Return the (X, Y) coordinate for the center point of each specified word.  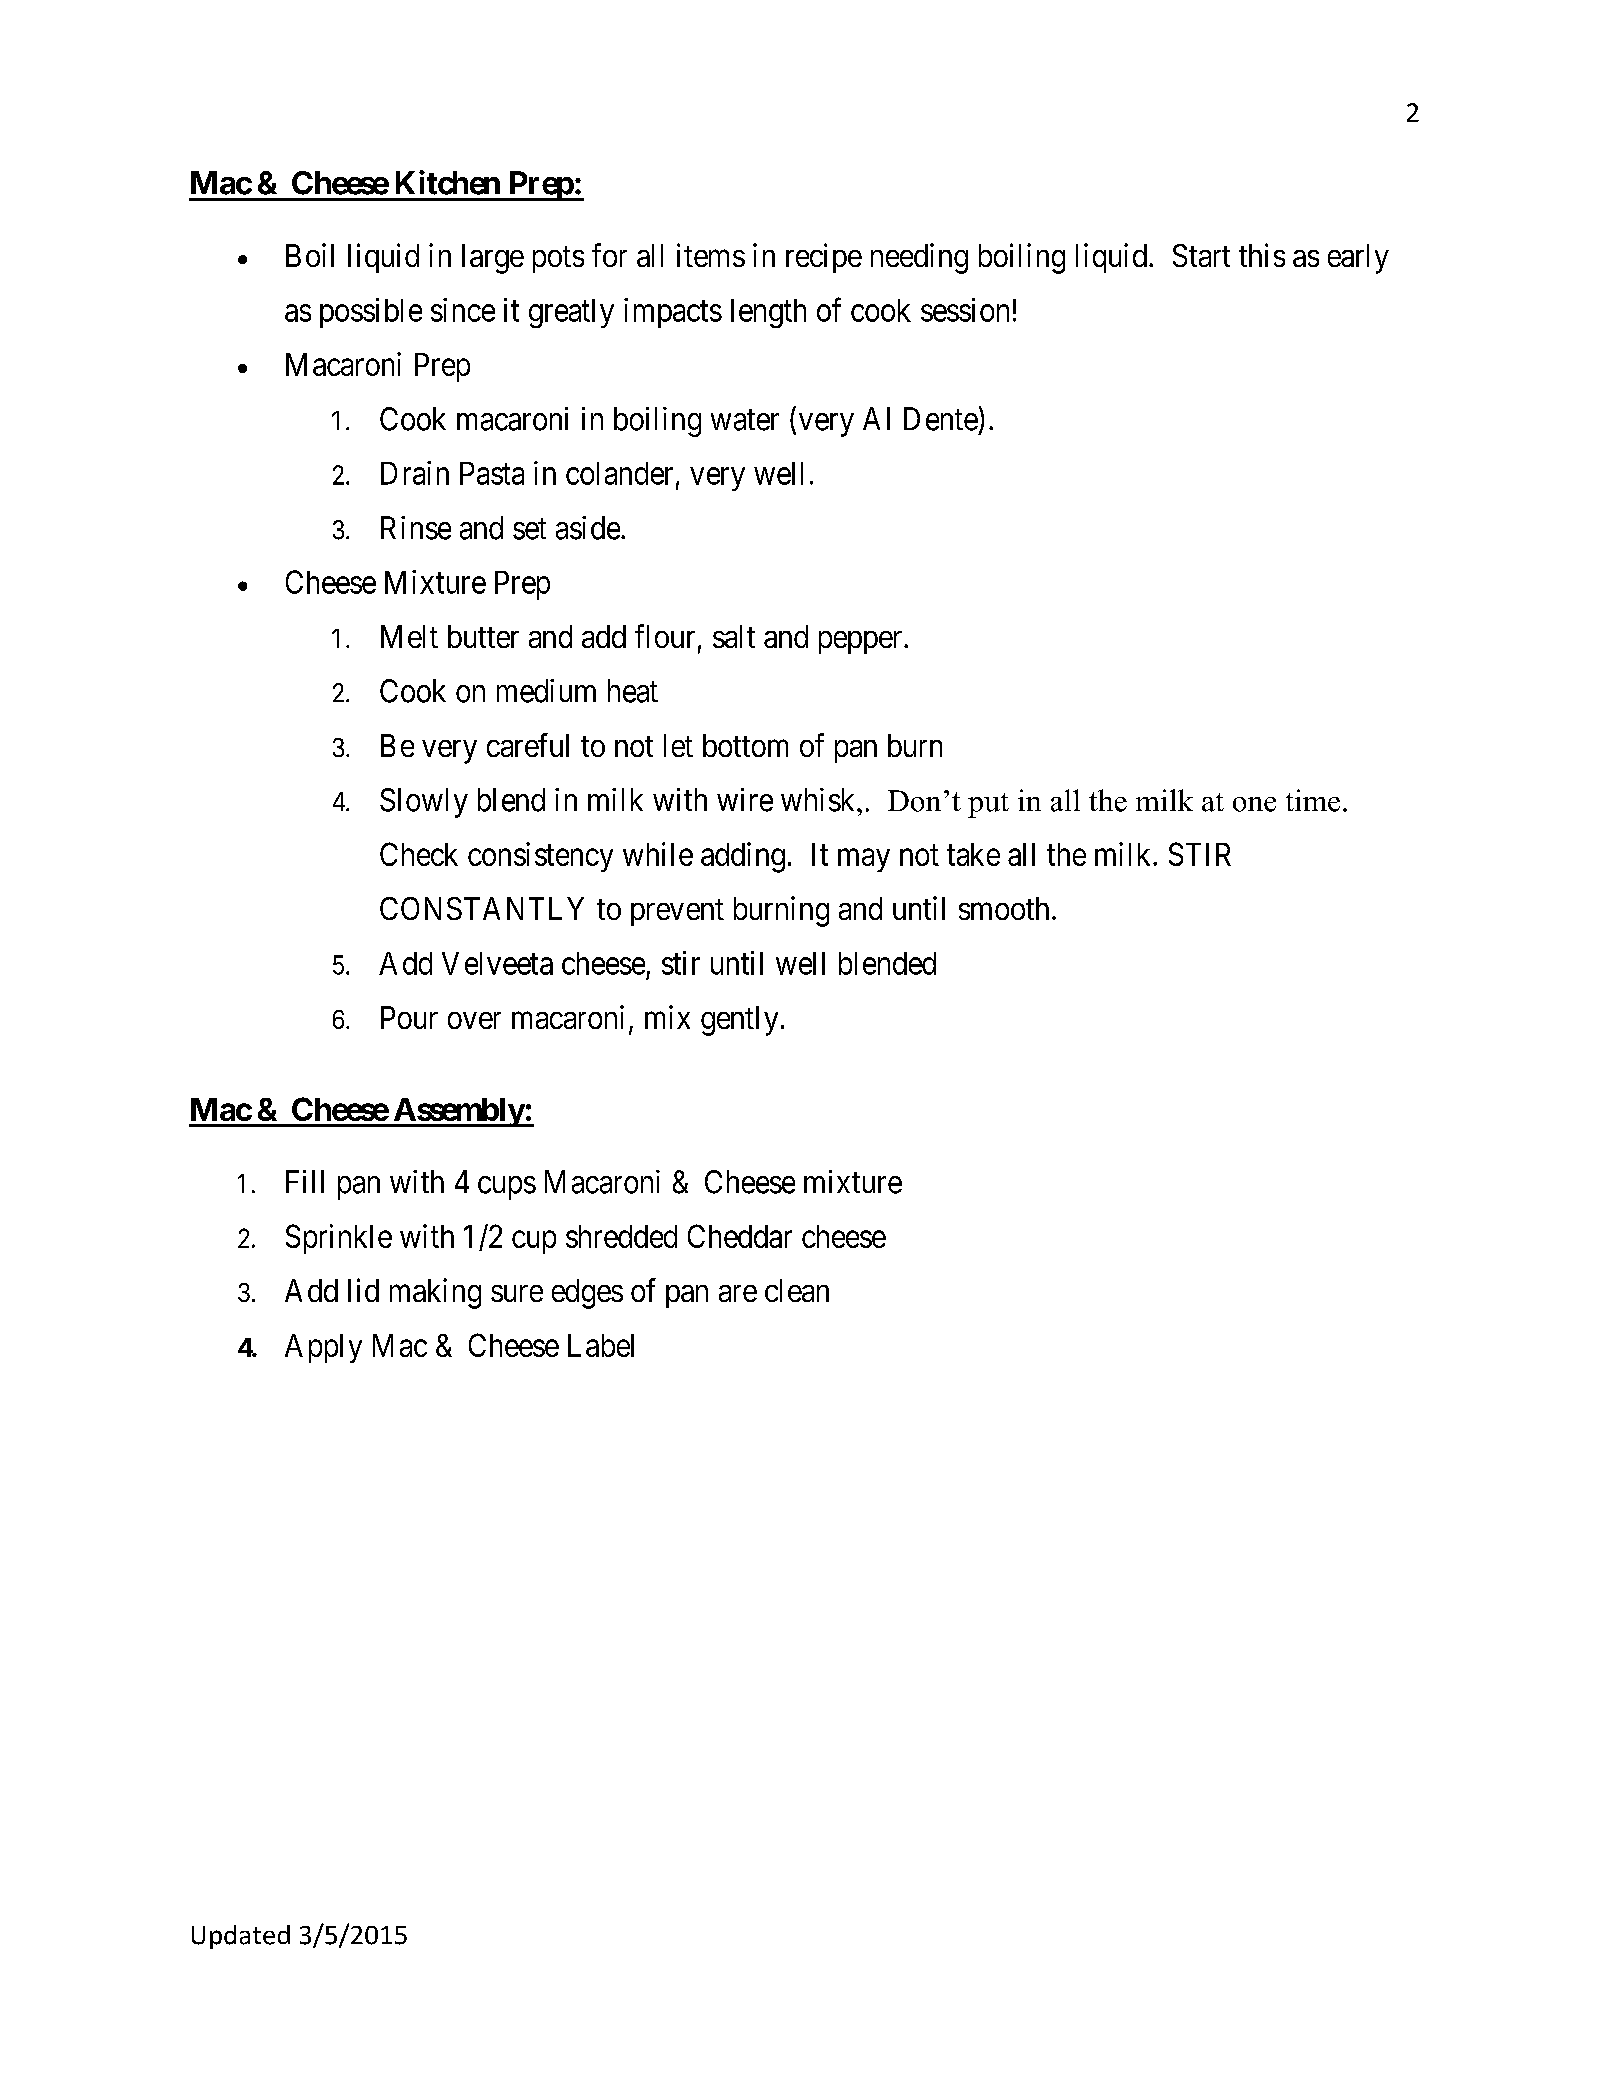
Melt (409, 636)
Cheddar (740, 1236)
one (1254, 804)
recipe (824, 258)
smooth (1004, 908)
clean (797, 1290)
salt (734, 636)
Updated (241, 1937)
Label (601, 1345)
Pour (409, 1017)
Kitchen (448, 182)
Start (1201, 255)
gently (739, 1021)
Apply (323, 1348)
